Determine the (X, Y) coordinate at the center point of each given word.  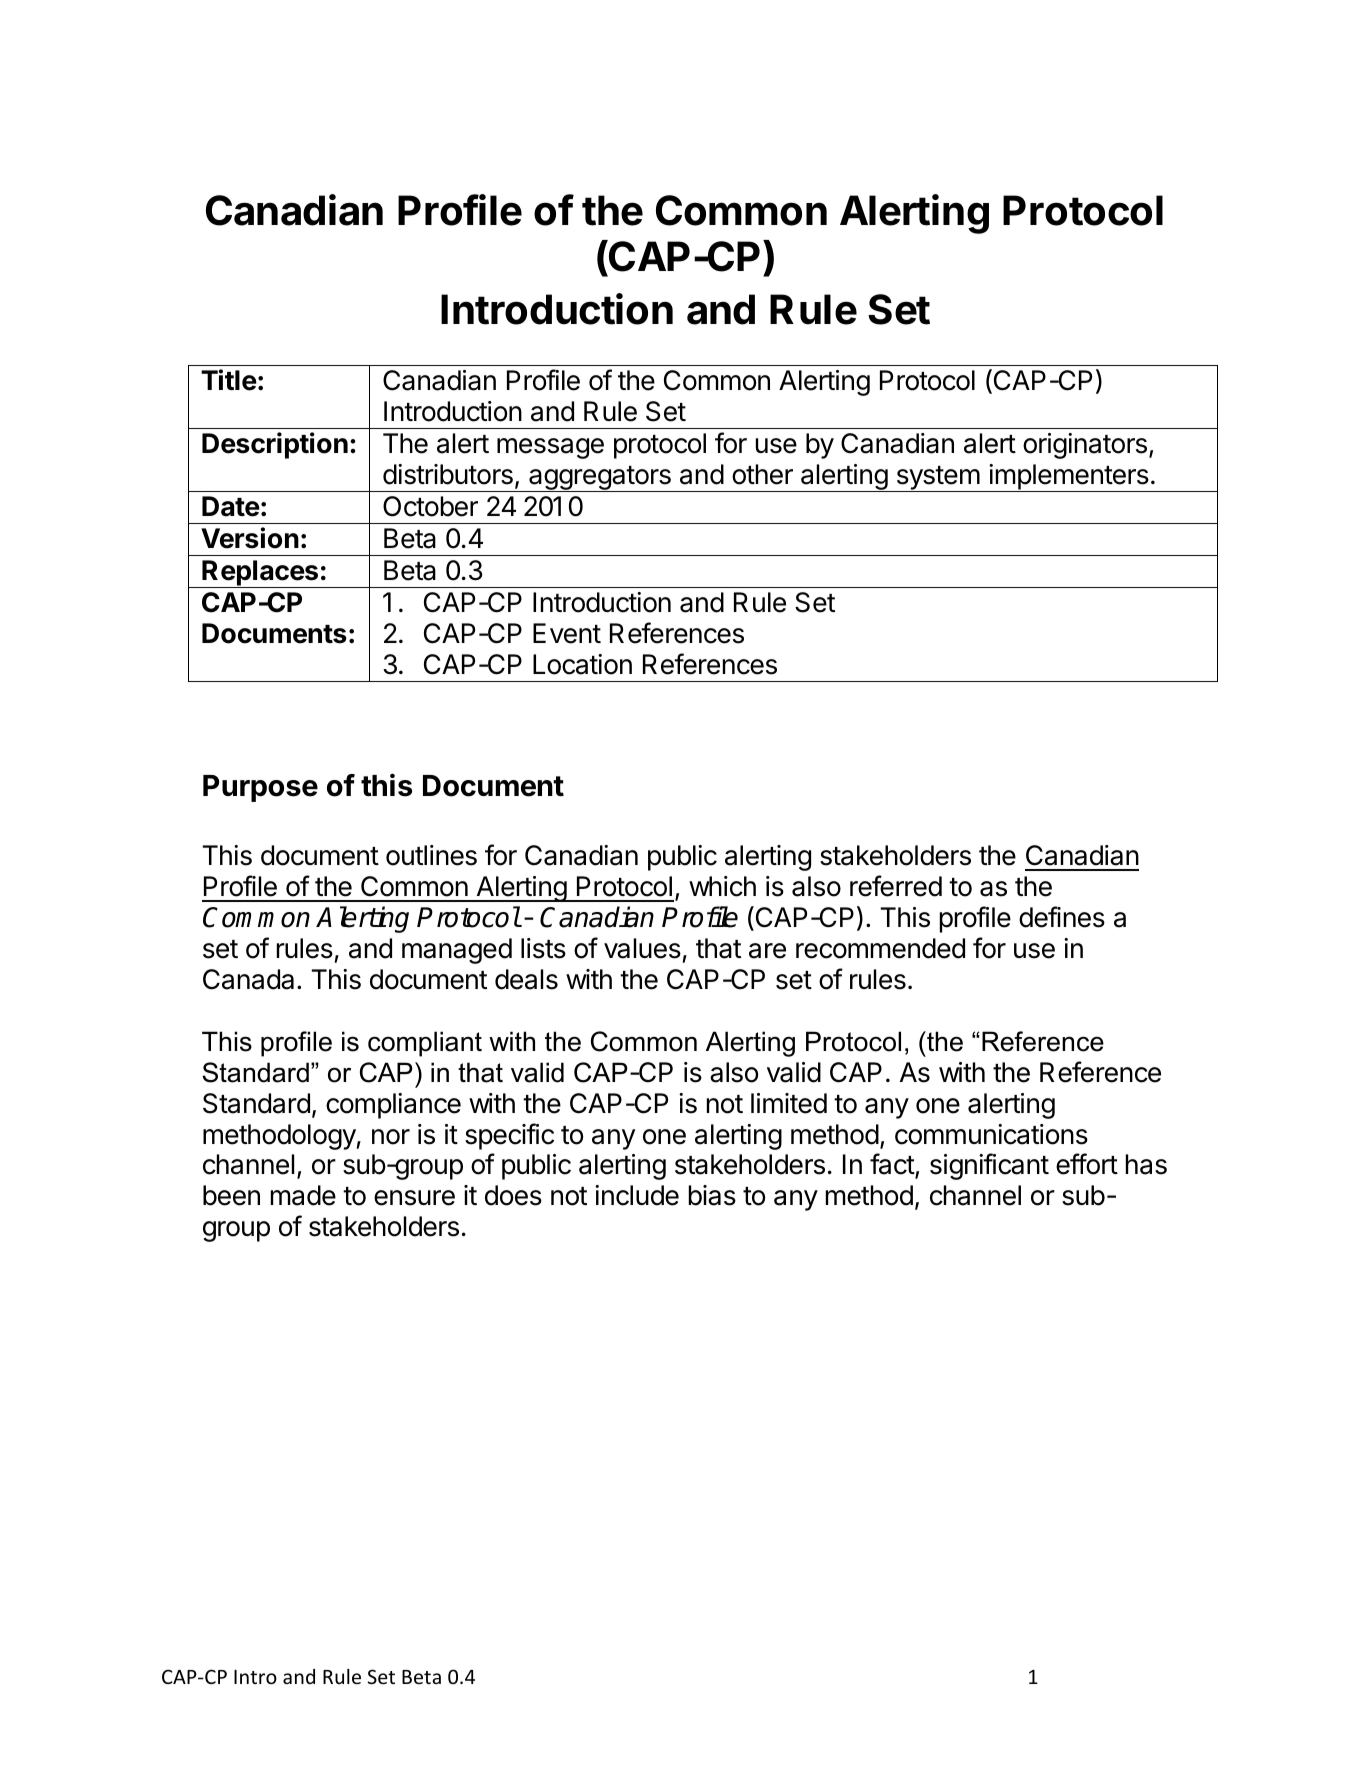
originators (1085, 446)
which (722, 886)
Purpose (260, 788)
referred (896, 886)
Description (275, 445)
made (303, 1195)
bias (712, 1195)
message (550, 448)
